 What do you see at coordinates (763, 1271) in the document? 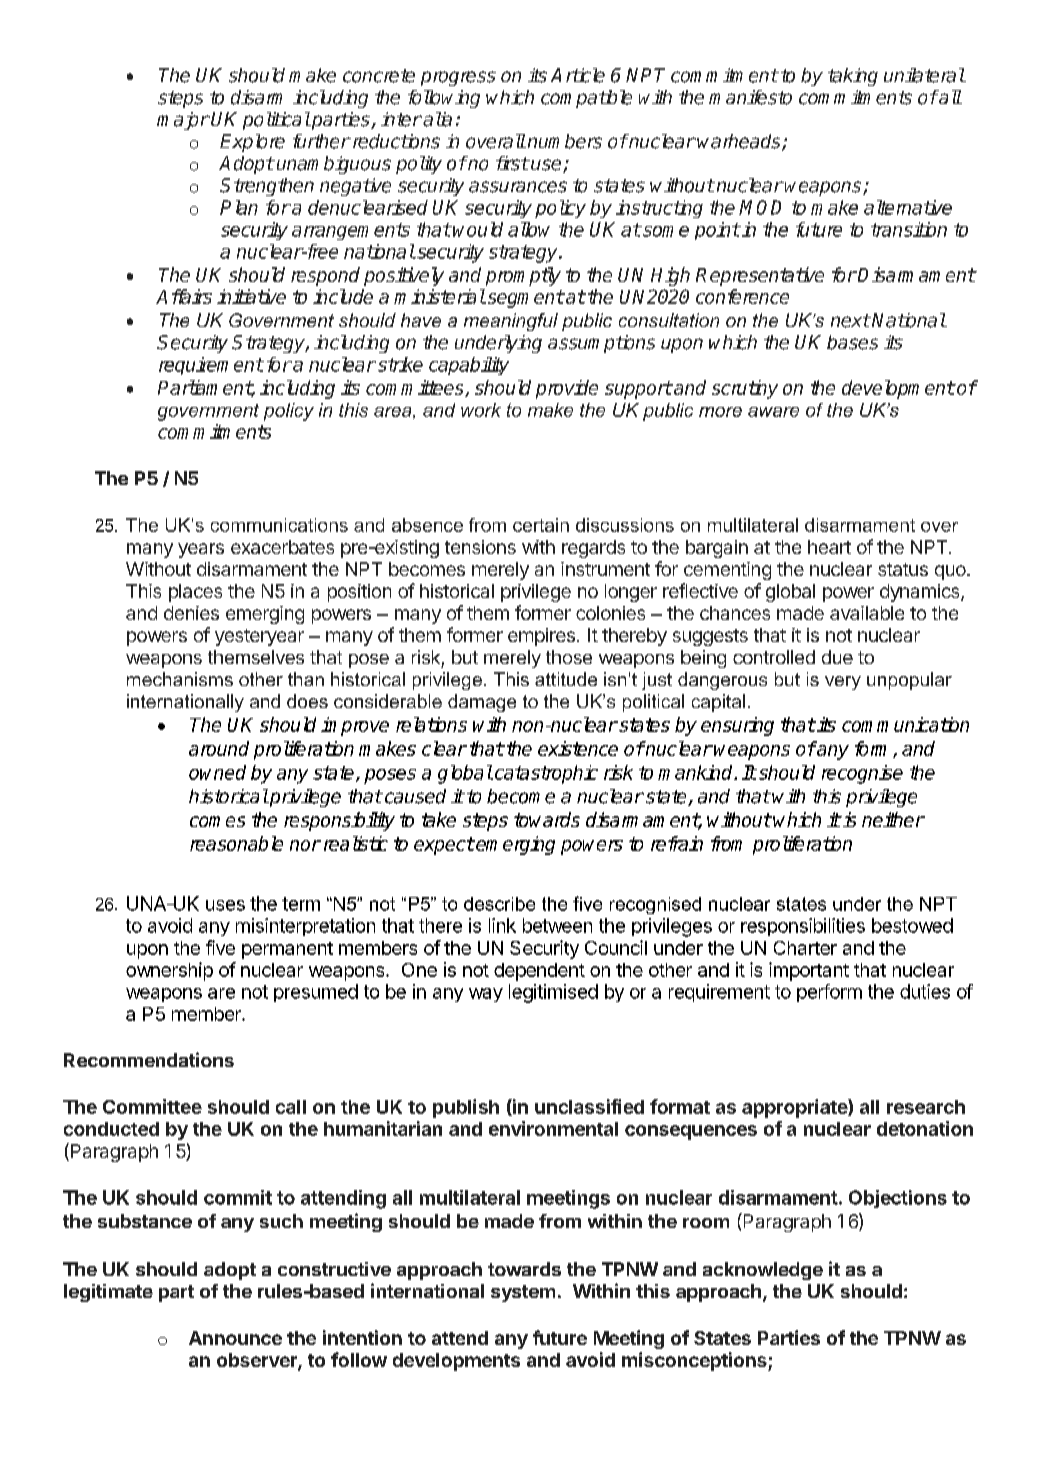
I see `acknowledge` at bounding box center [763, 1271].
